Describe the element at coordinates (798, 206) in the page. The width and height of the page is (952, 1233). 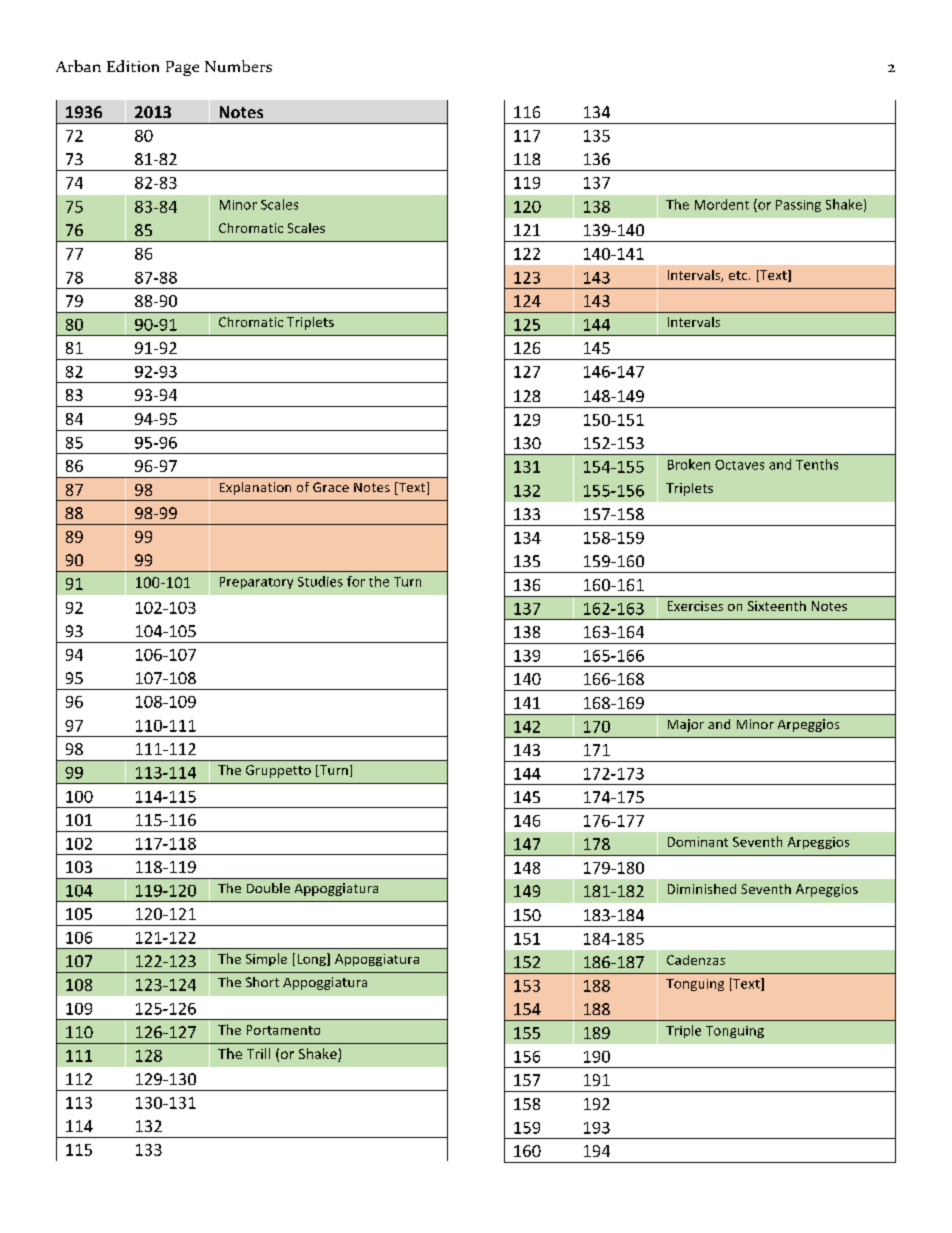
I see `Passing` at that location.
